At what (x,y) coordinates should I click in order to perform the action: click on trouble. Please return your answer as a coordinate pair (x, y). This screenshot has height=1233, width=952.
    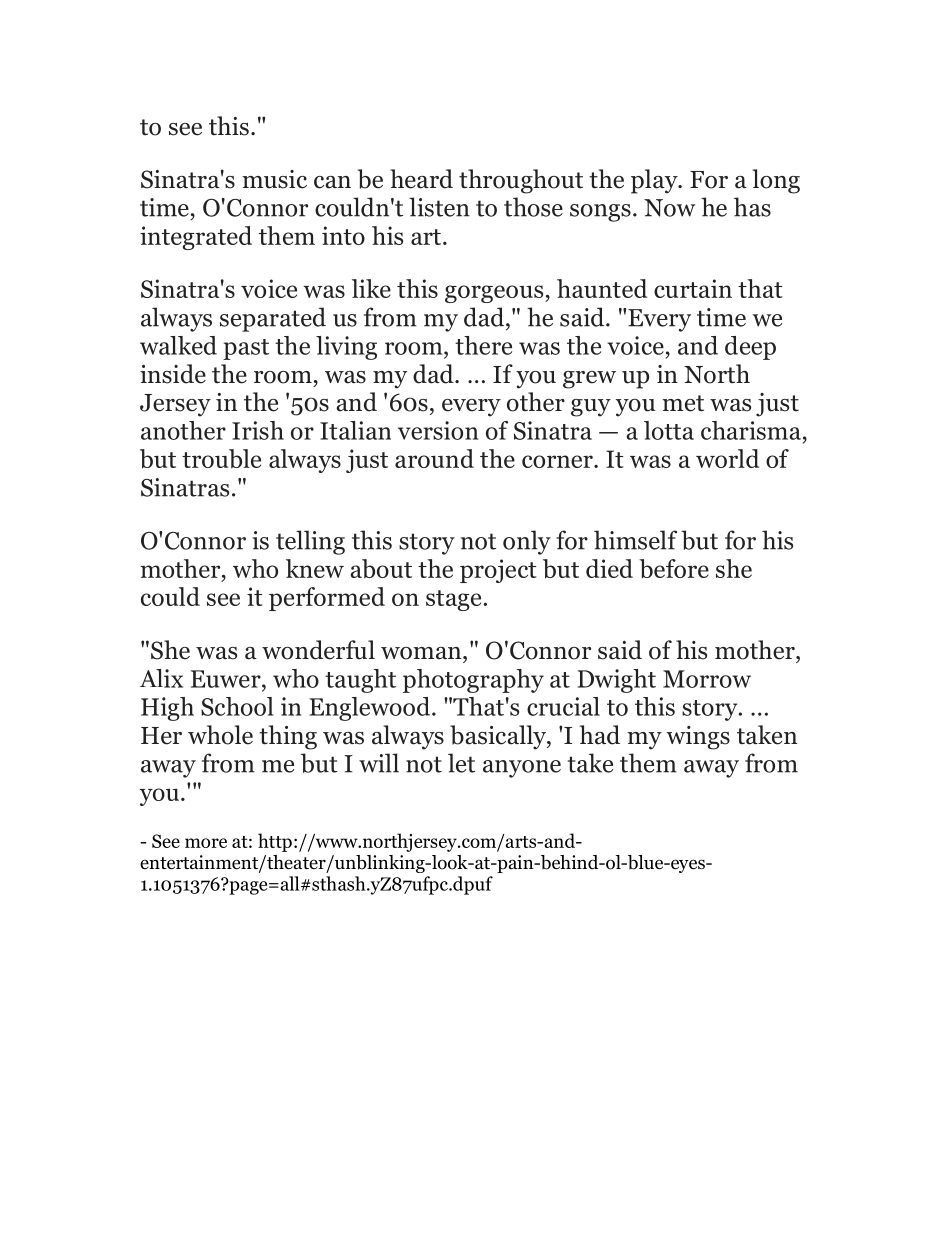
    Looking at the image, I should click on (221, 459).
